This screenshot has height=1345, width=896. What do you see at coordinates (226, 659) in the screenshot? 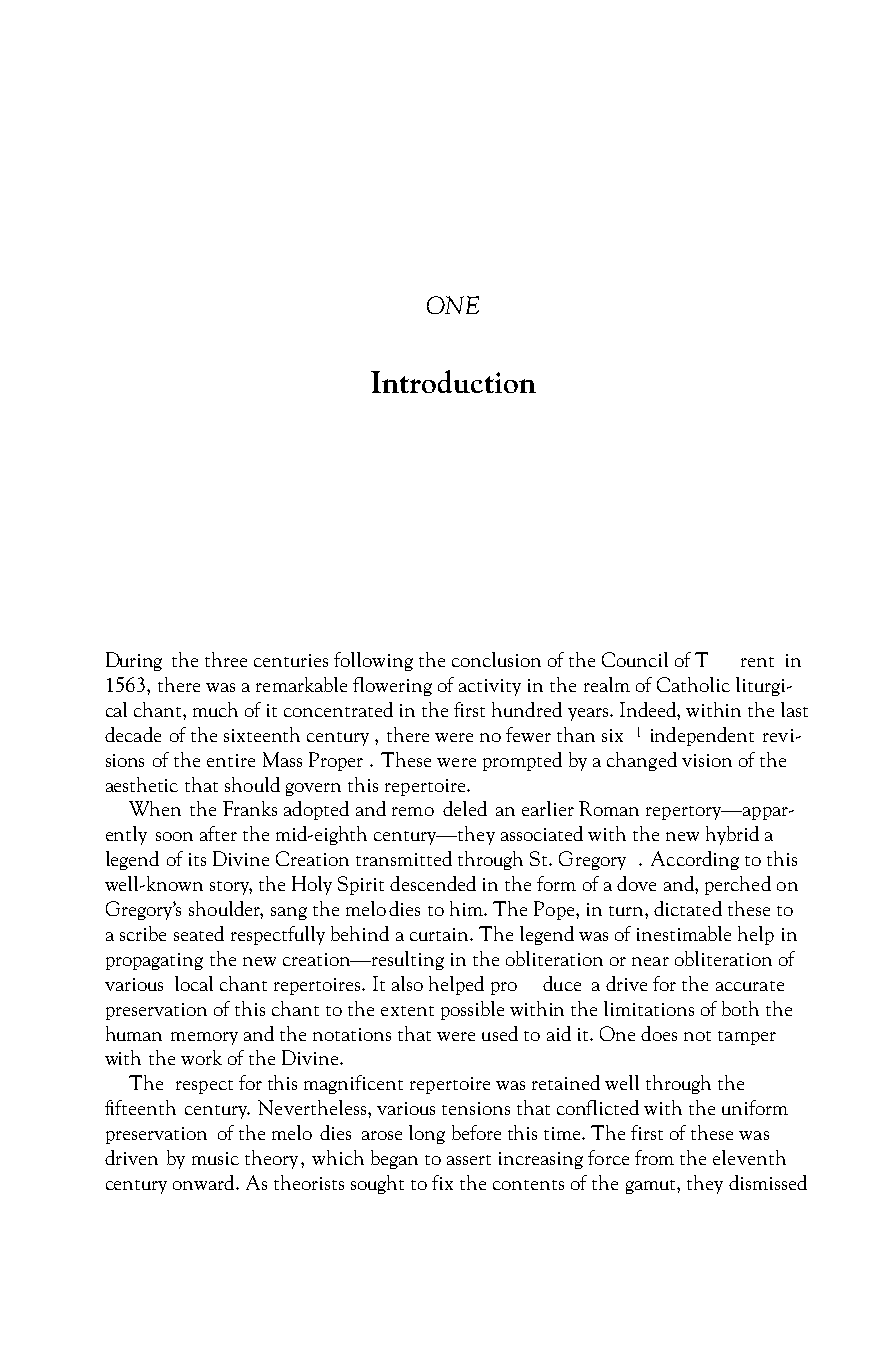
I see `three` at bounding box center [226, 659].
